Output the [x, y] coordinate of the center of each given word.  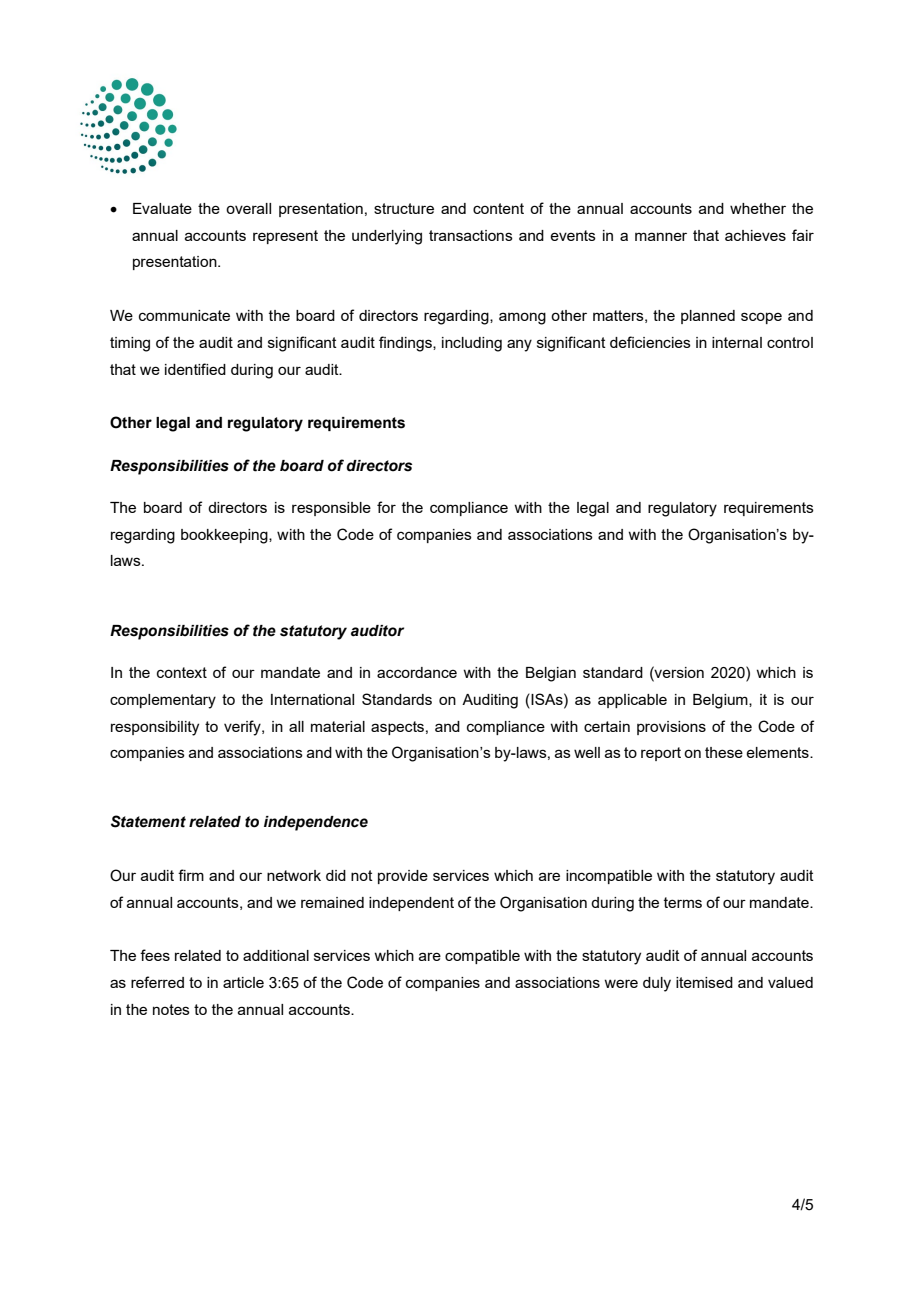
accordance [417, 672]
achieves [755, 235]
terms [683, 902]
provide [403, 877]
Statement [148, 821]
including [472, 344]
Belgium [721, 701]
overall [248, 208]
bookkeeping [225, 536]
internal [737, 342]
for [386, 507]
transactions [471, 235]
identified [195, 369]
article [243, 982]
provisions [671, 728]
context [182, 672]
